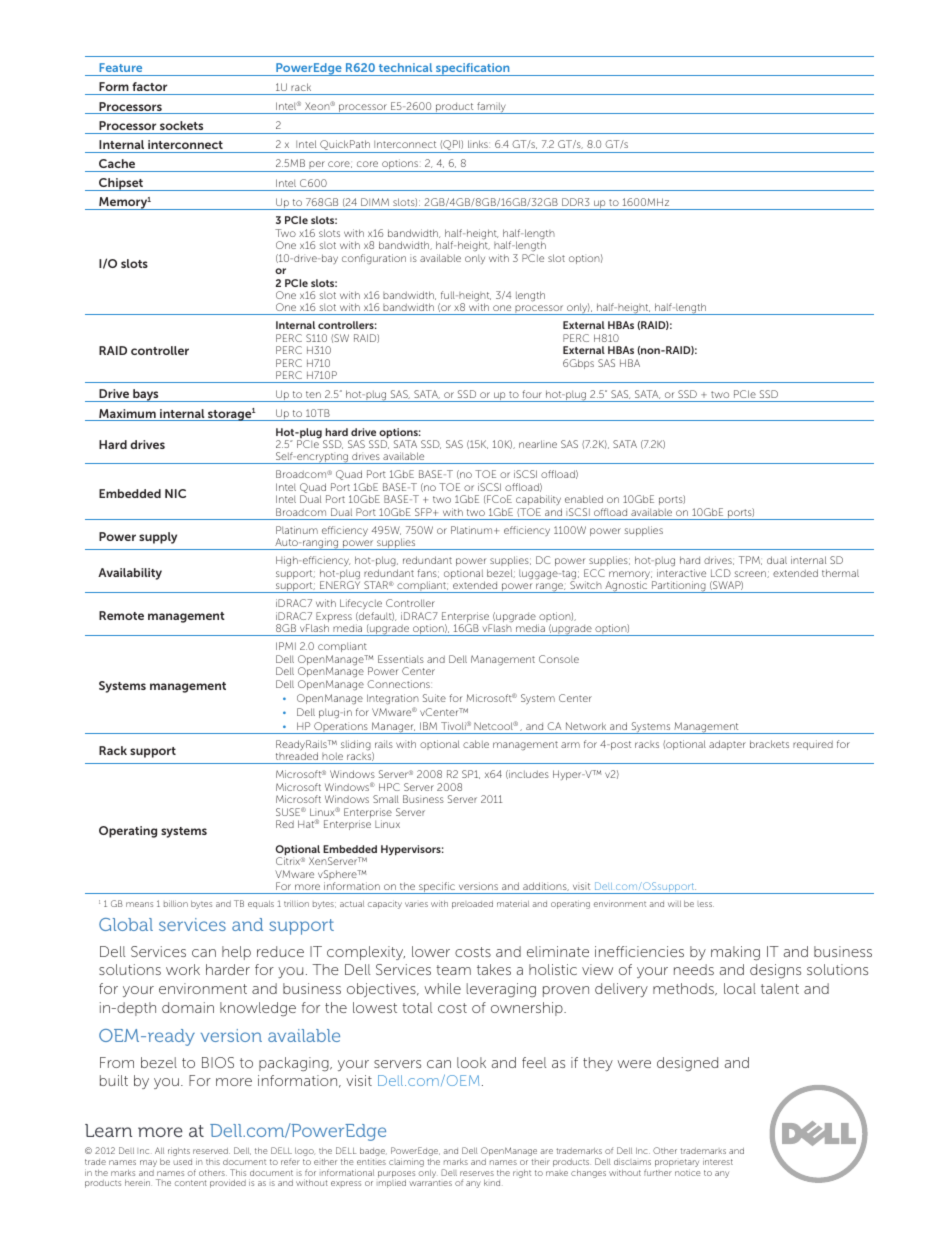  I want to click on family, so click(491, 108).
